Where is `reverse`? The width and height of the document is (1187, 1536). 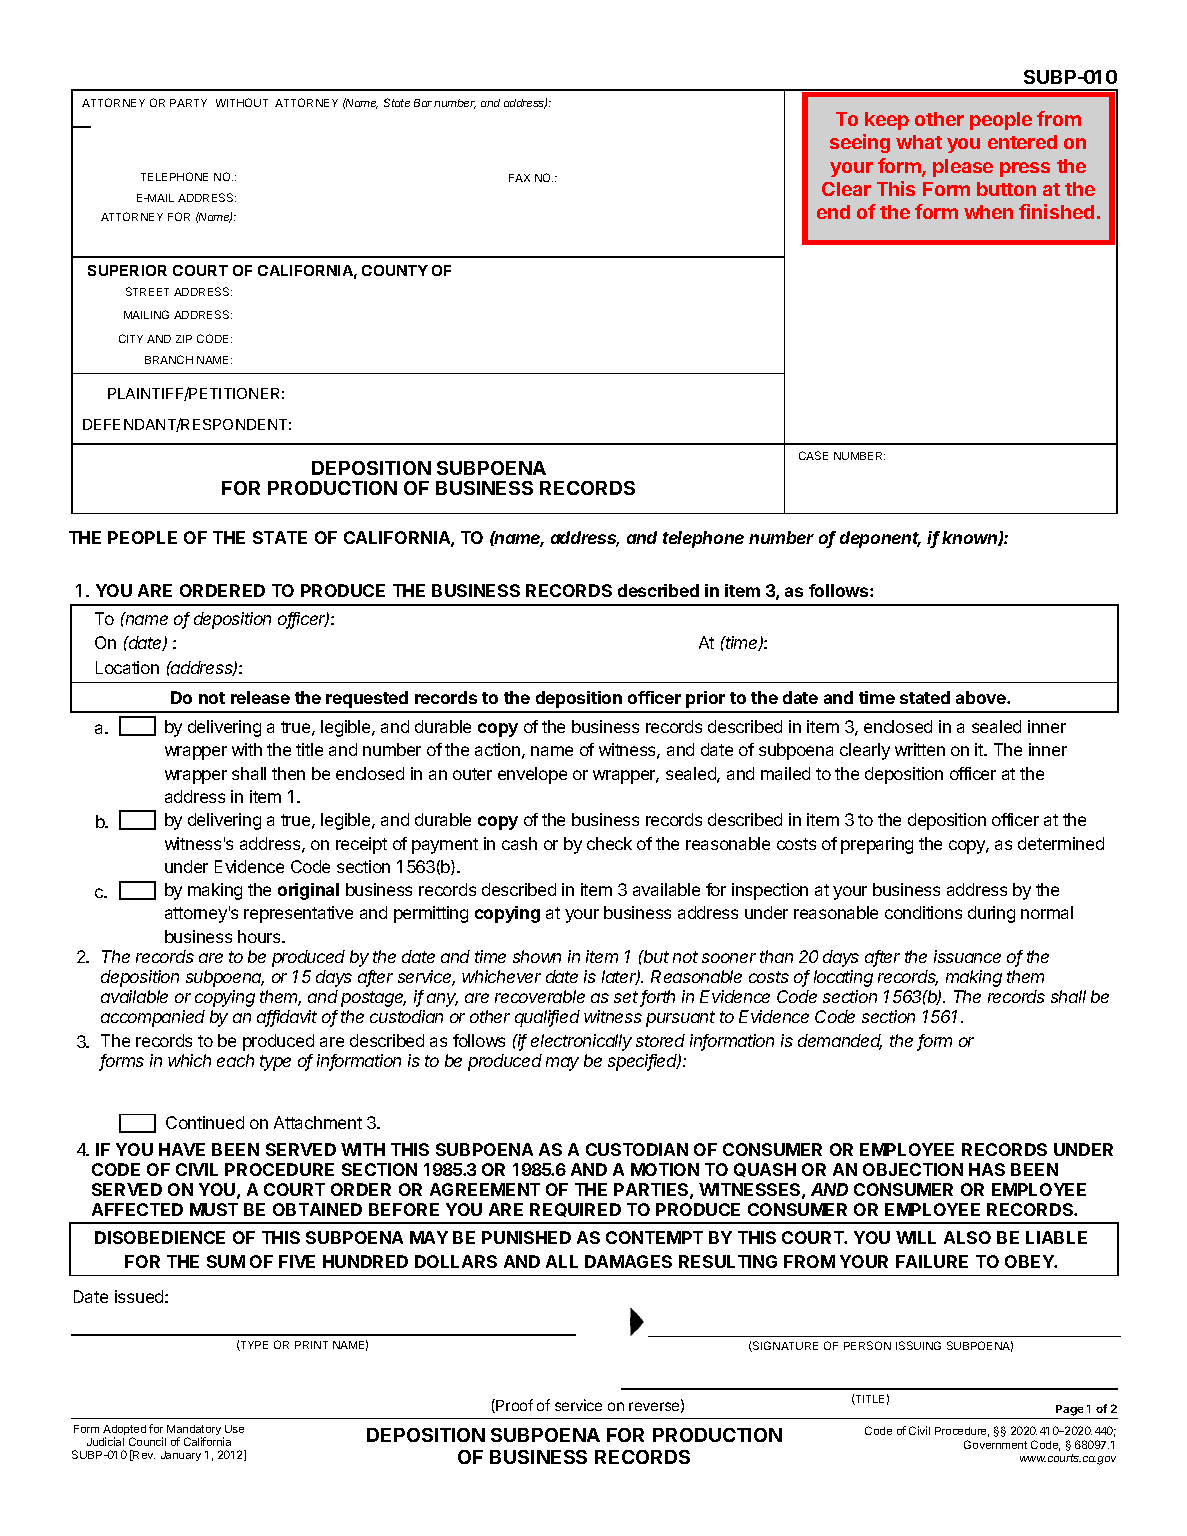 reverse is located at coordinates (655, 1407).
